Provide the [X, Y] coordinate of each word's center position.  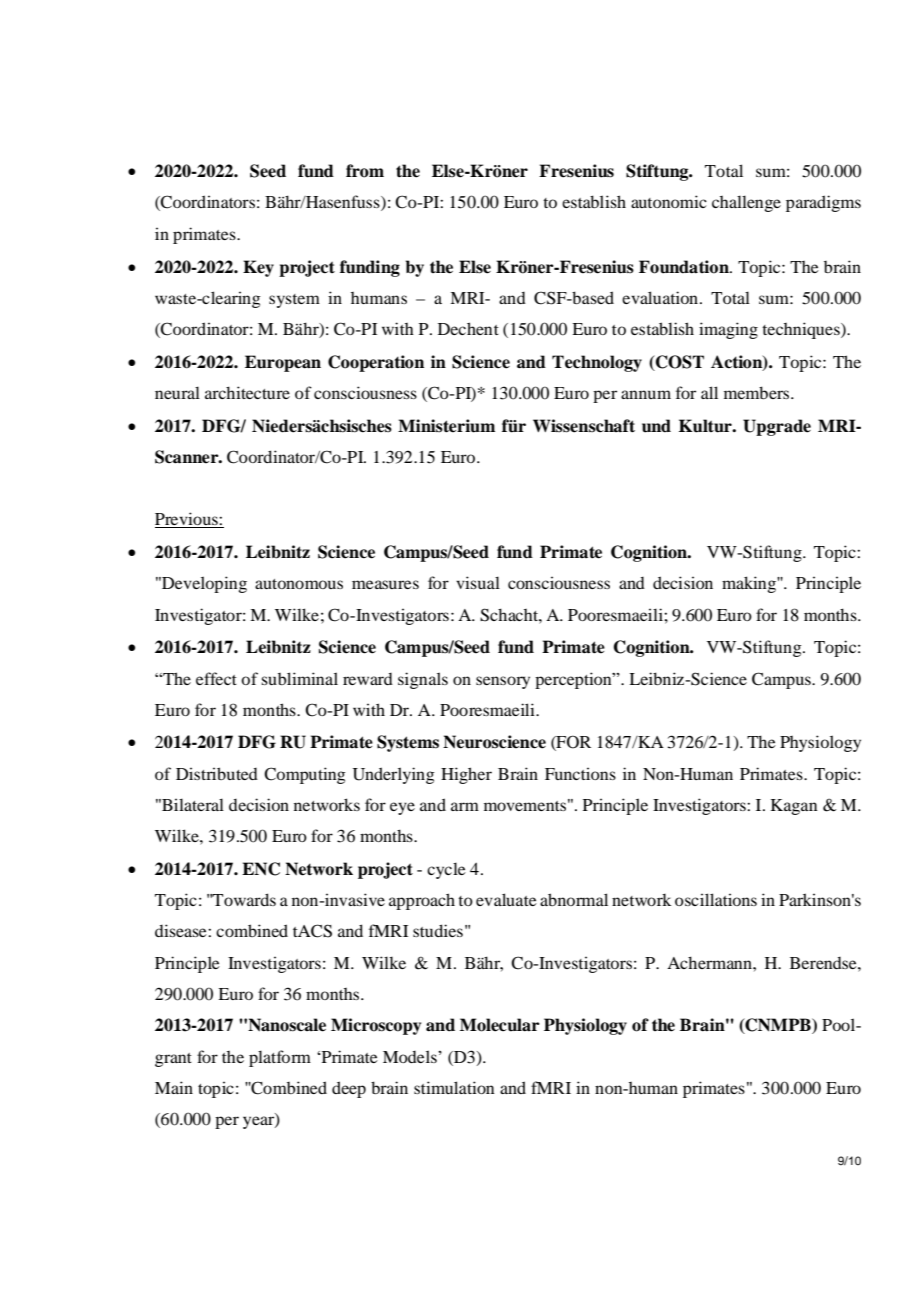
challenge [746, 203]
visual [478, 582]
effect [216, 678]
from [365, 171]
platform [280, 1058]
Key [258, 268]
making [750, 584]
